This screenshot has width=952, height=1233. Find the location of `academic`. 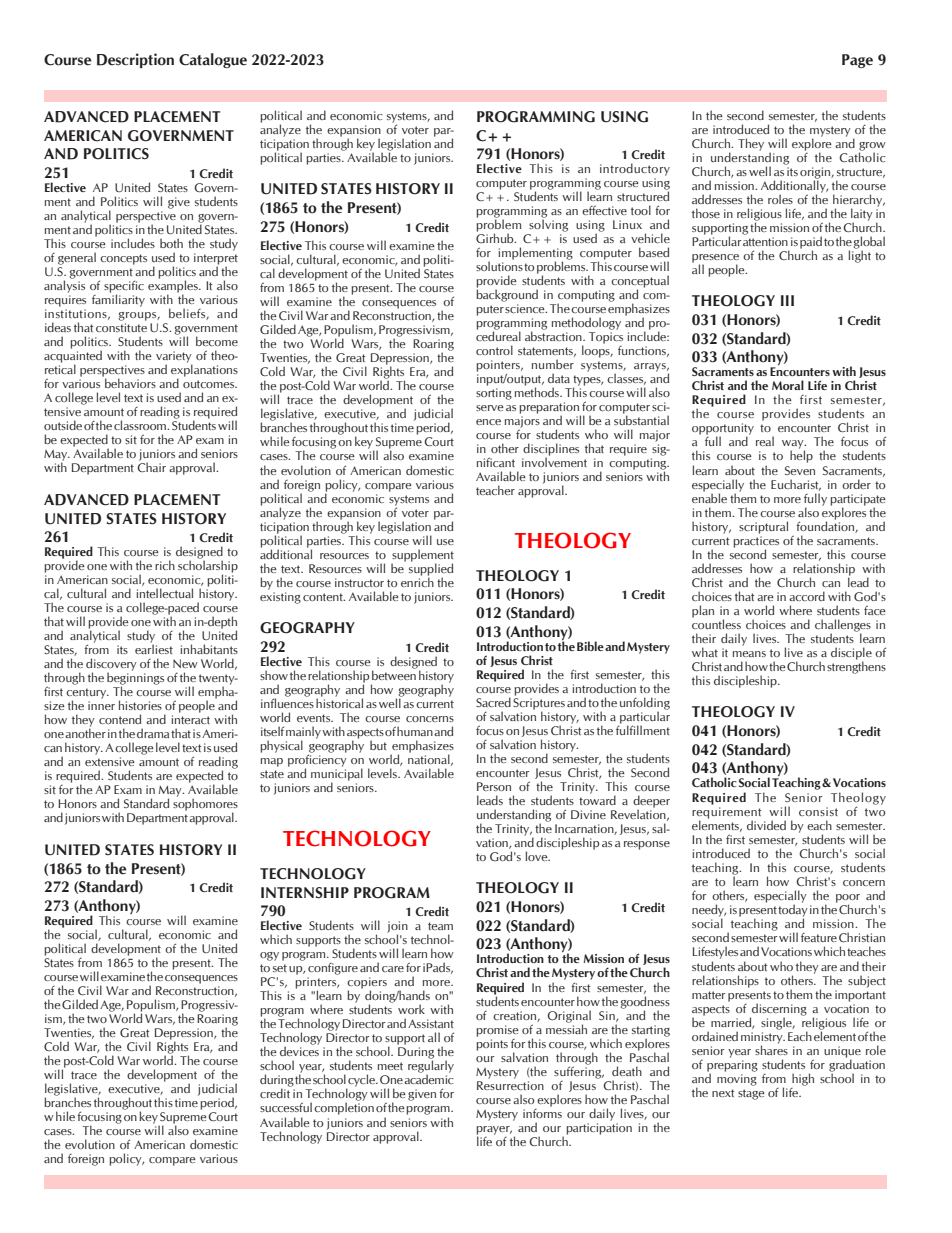

academic is located at coordinates (429, 1079).
